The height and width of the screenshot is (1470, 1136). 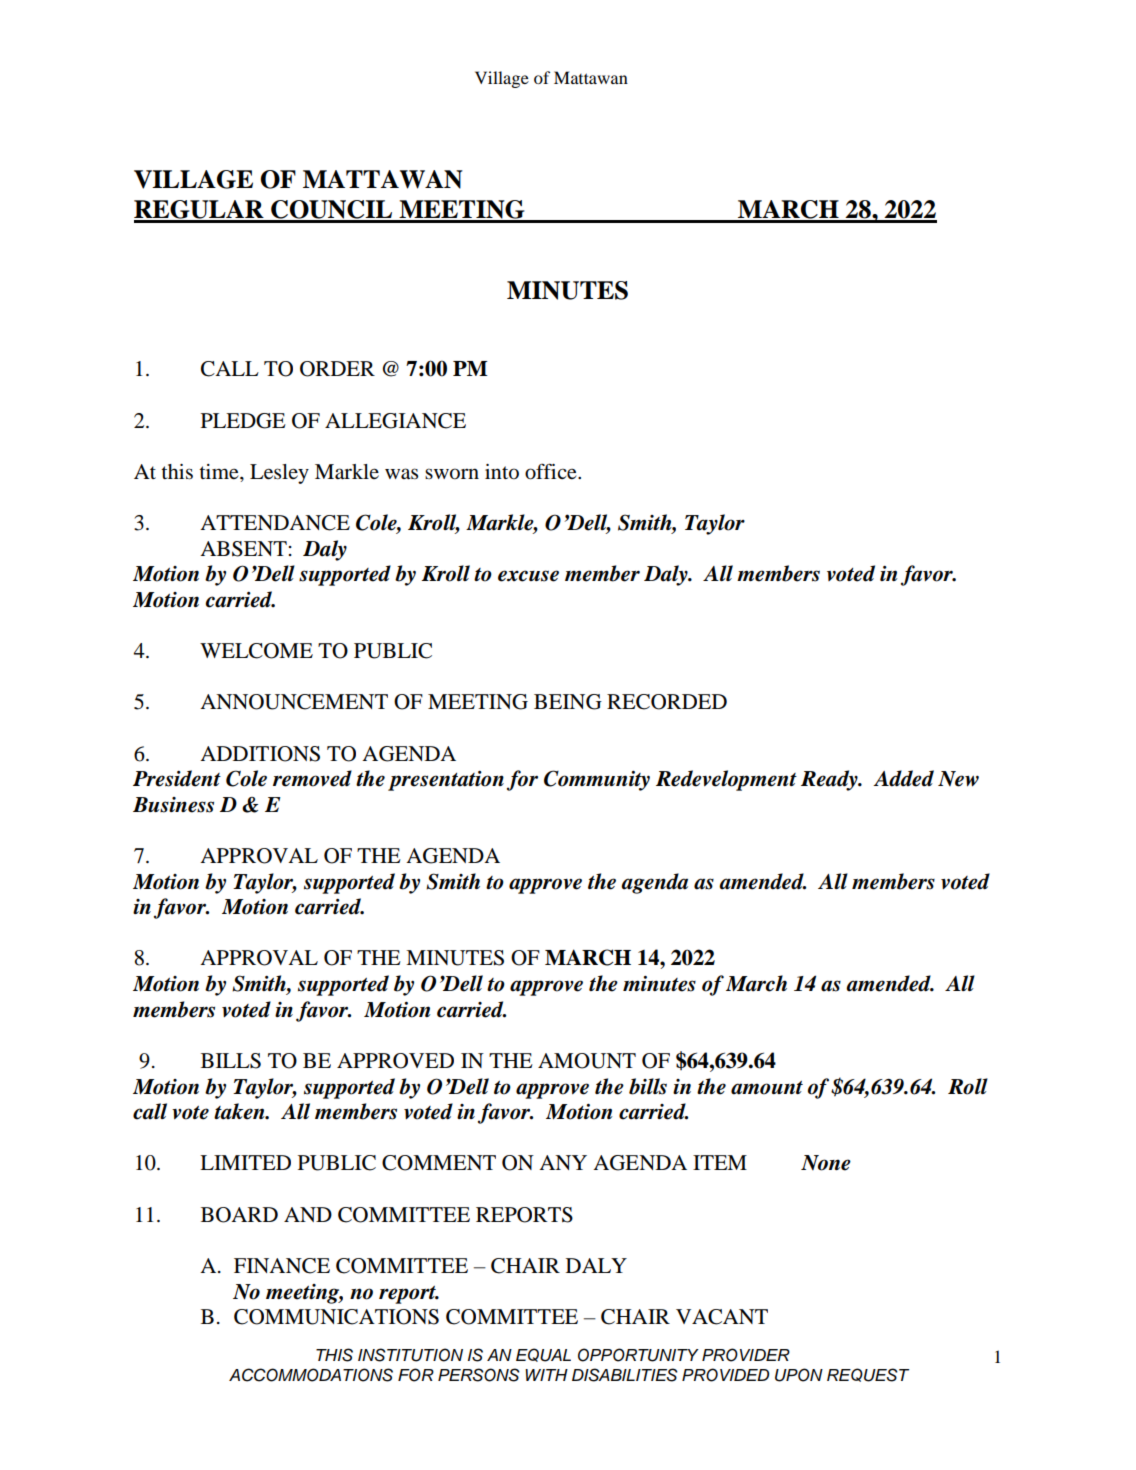 I want to click on office, so click(x=552, y=471).
